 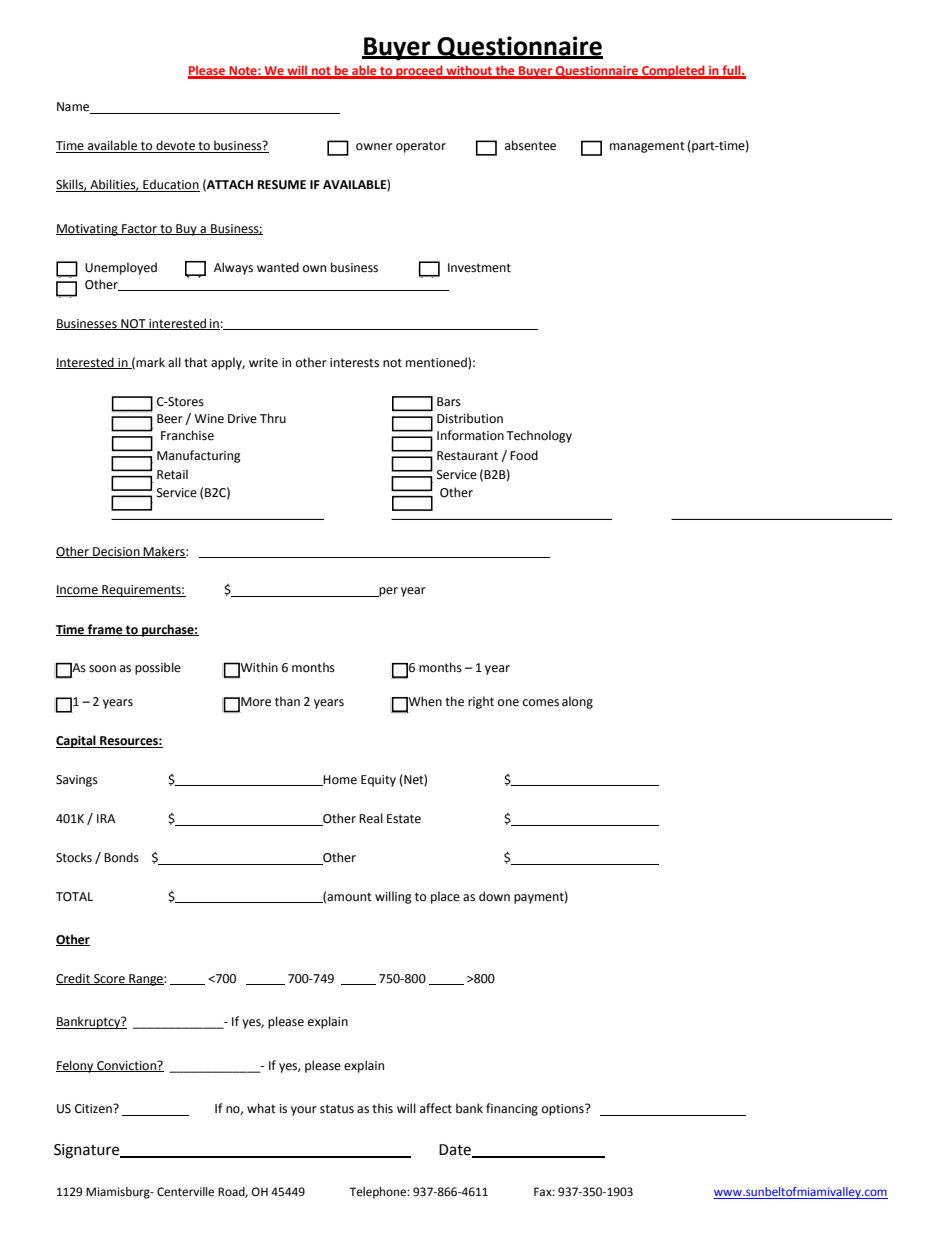 I want to click on frame, so click(x=105, y=630).
